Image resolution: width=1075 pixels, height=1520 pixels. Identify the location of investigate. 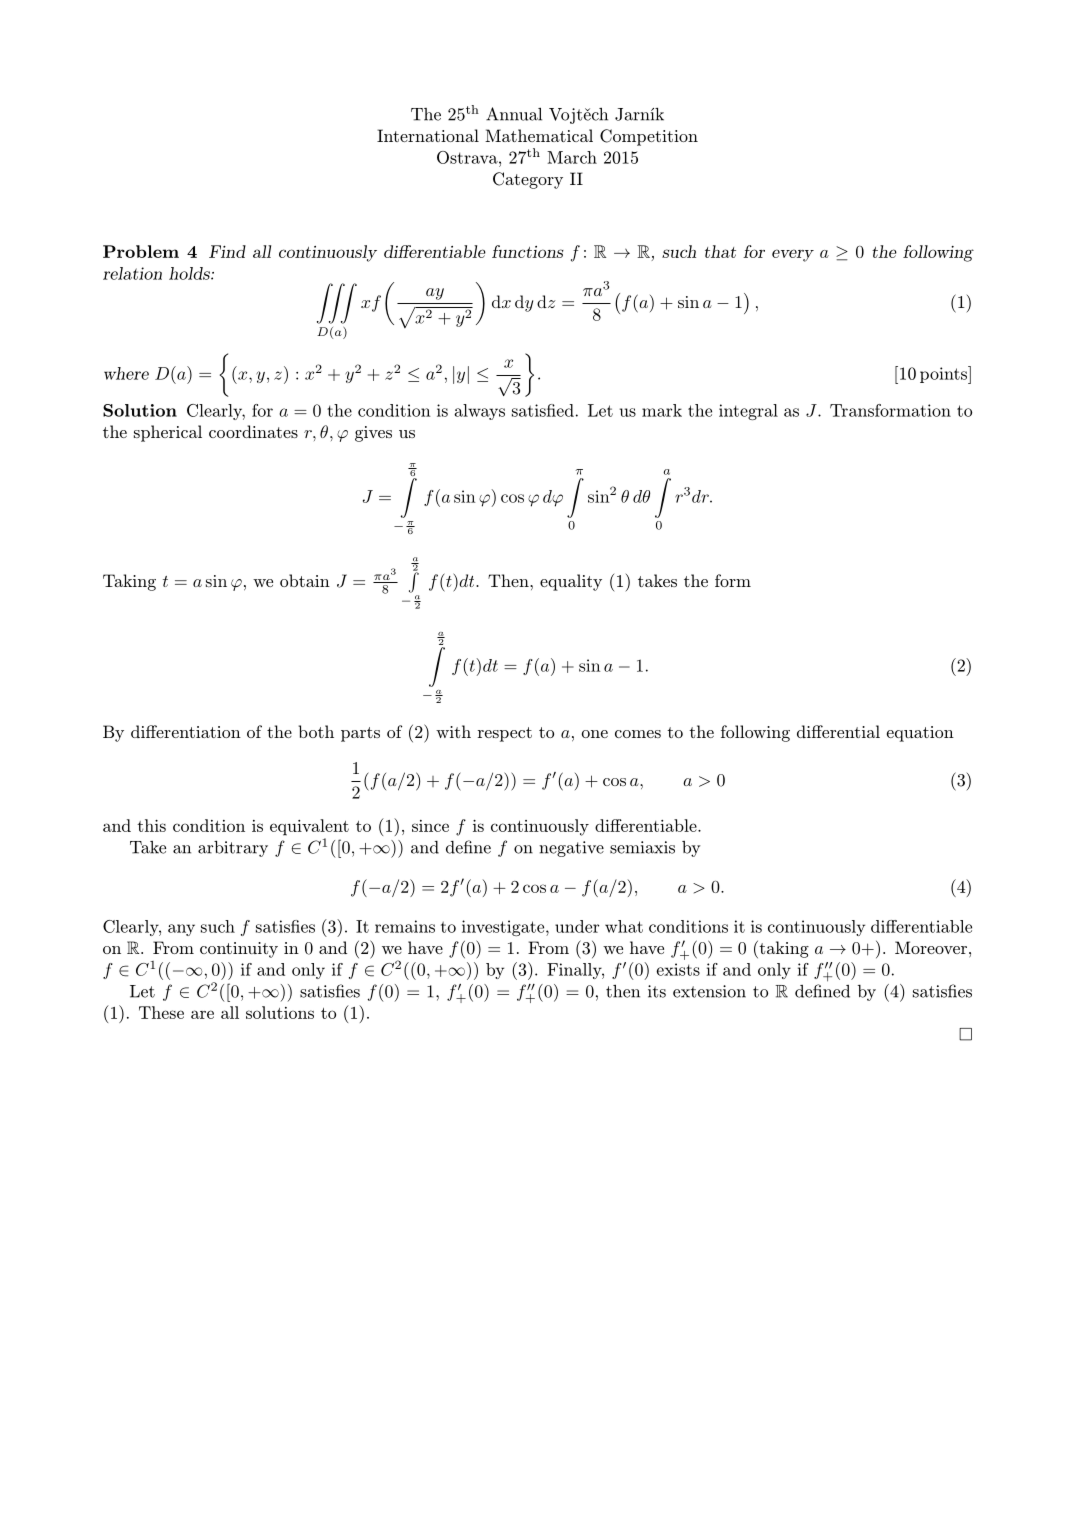
(503, 928).
